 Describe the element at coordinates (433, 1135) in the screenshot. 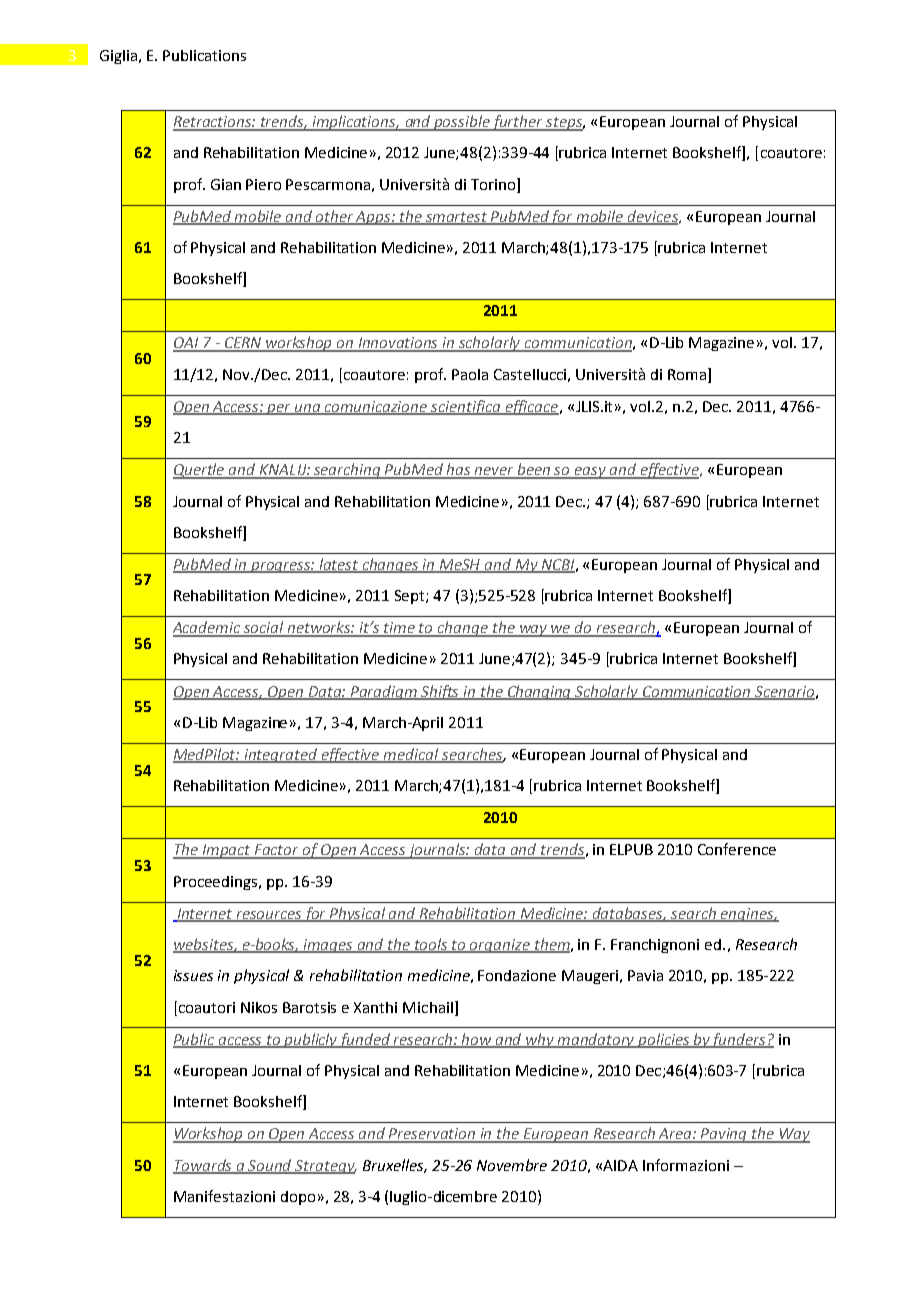

I see `Preservation` at that location.
